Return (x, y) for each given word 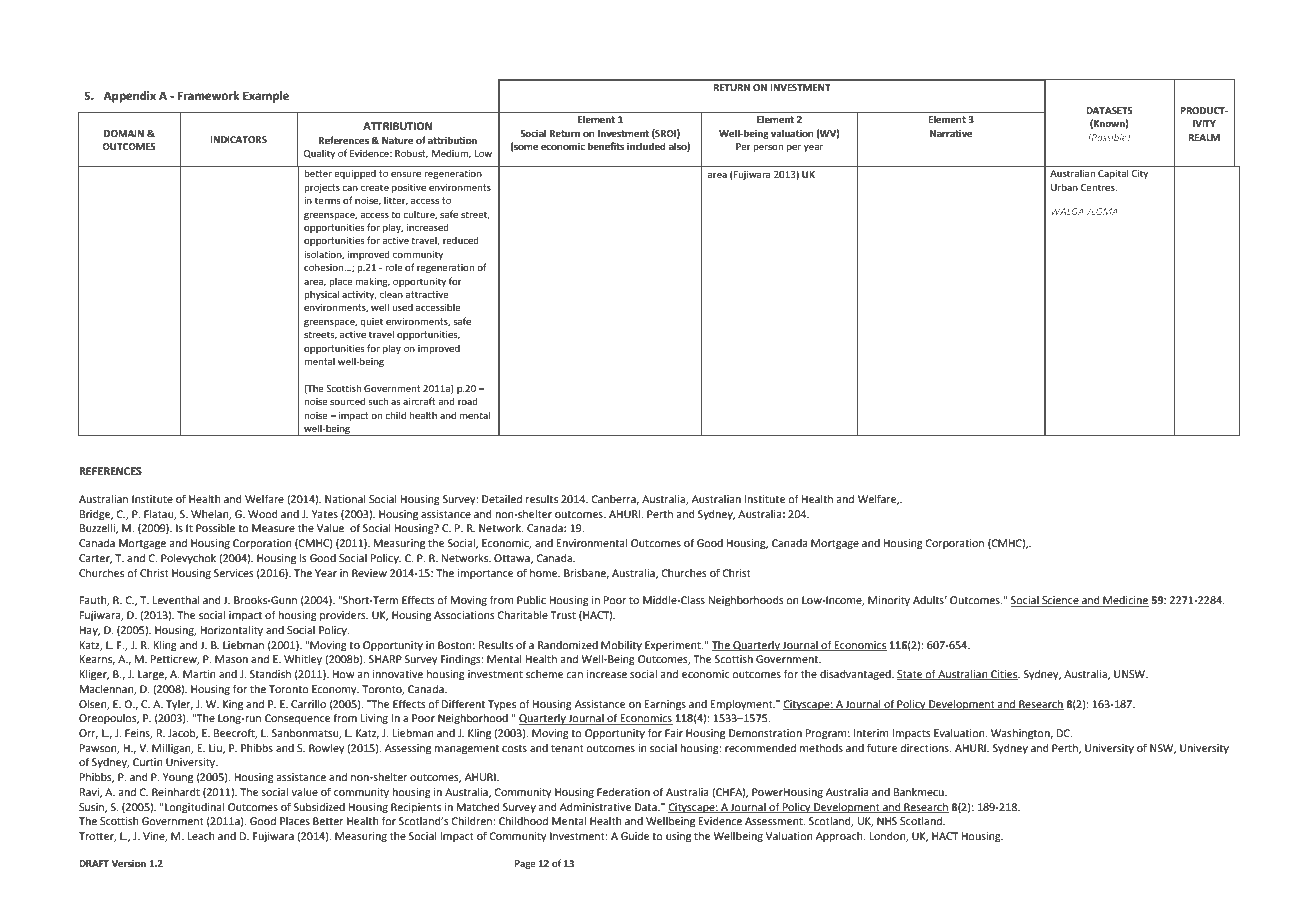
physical (321, 295)
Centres (1099, 187)
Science (1060, 601)
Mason (231, 659)
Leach (201, 836)
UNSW (1131, 674)
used (402, 307)
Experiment (674, 646)
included (646, 146)
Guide (635, 836)
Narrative (951, 133)
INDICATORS (238, 139)
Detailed (502, 499)
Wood (263, 514)
